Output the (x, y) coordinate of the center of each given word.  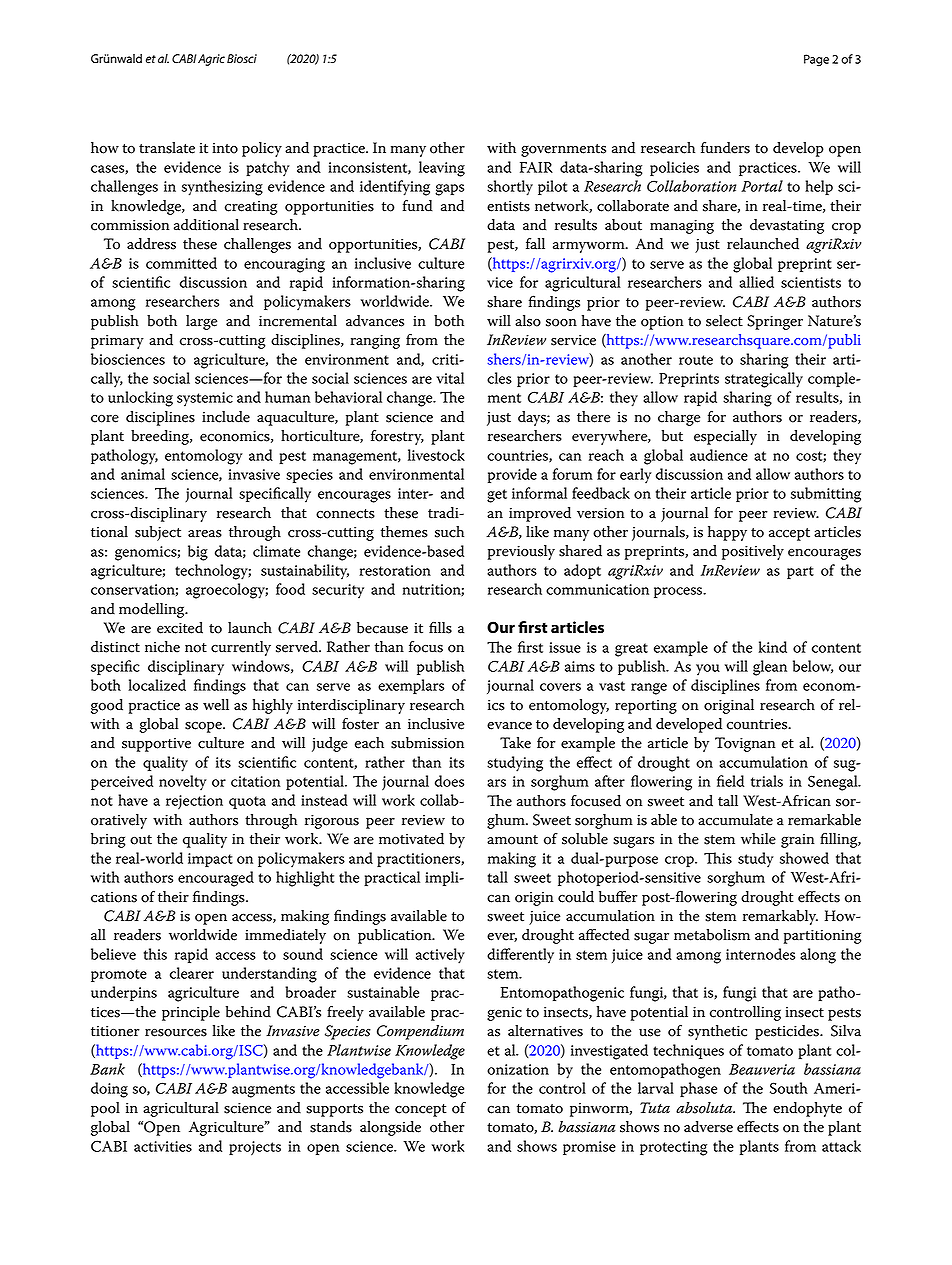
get (497, 496)
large (201, 322)
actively (440, 956)
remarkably (780, 917)
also (528, 321)
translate (167, 148)
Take (515, 743)
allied (756, 282)
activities (163, 1146)
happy (727, 533)
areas (205, 534)
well (216, 705)
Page (816, 60)
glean (770, 668)
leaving (442, 169)
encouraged (216, 879)
